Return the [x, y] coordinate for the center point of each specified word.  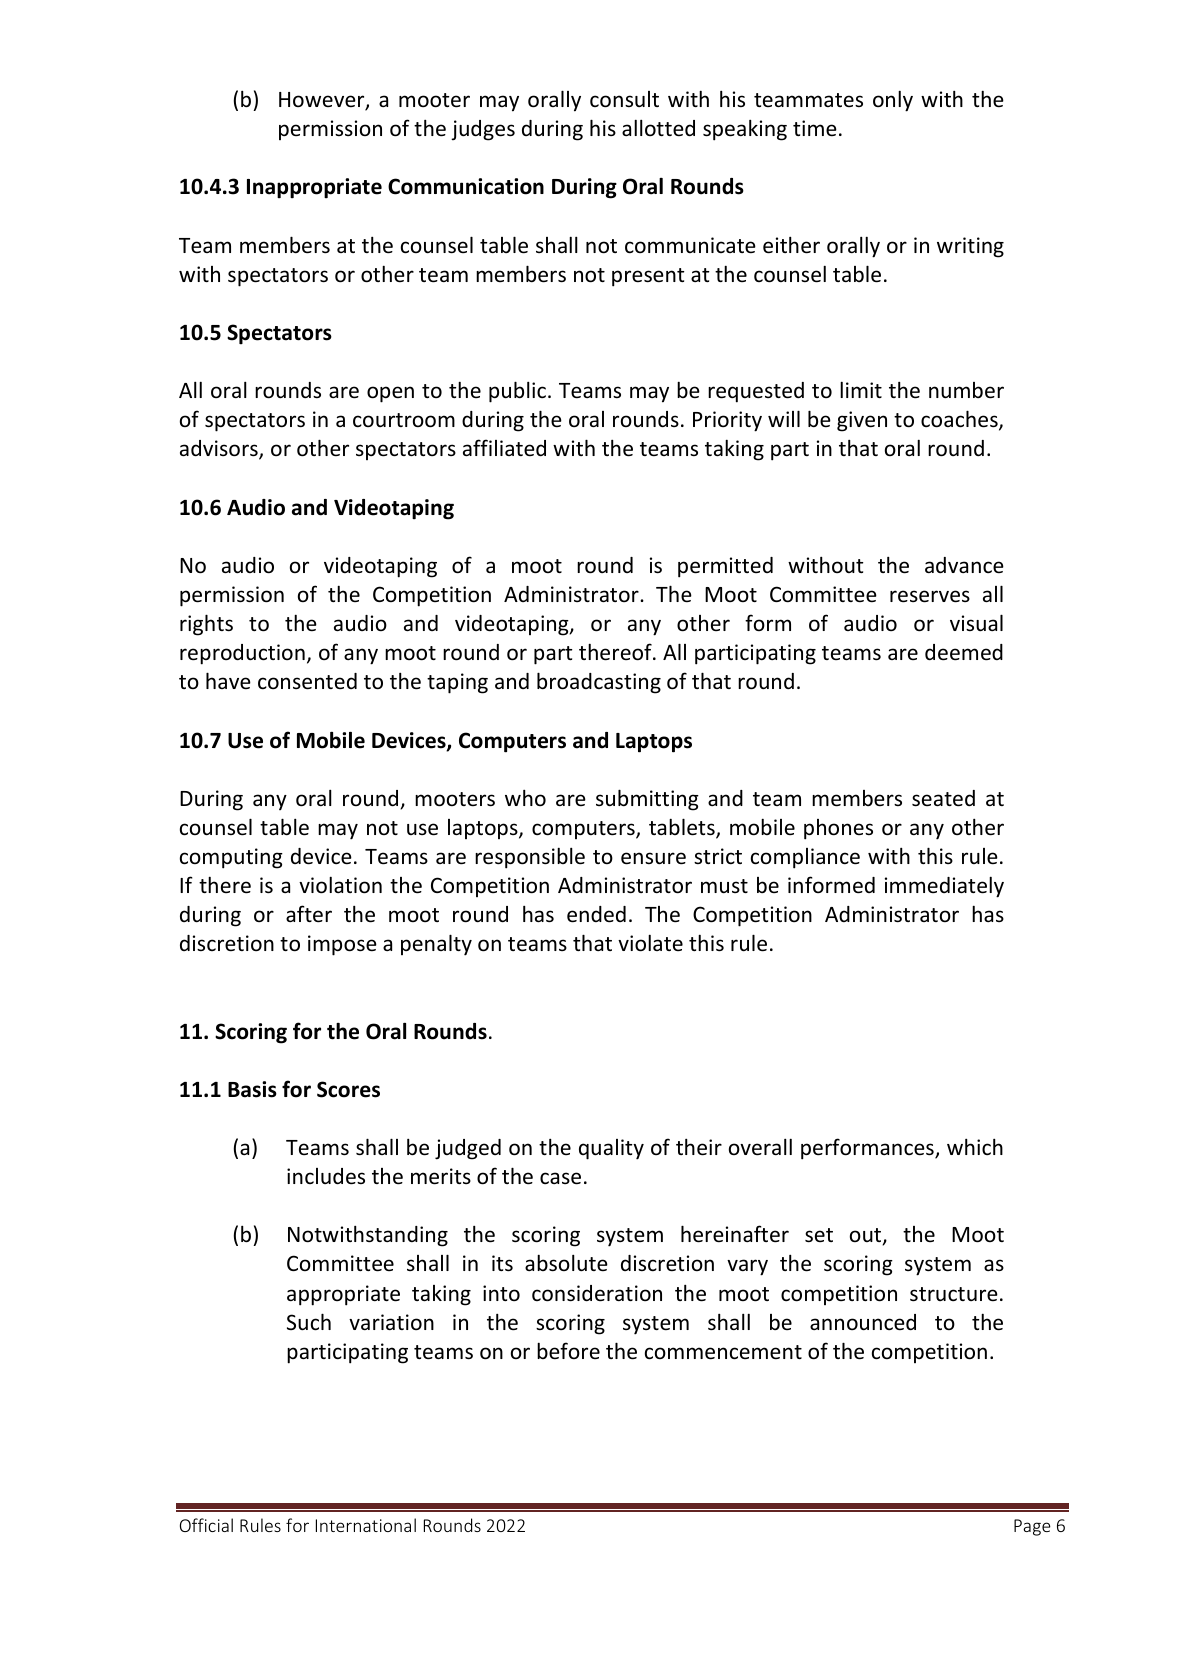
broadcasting [599, 683]
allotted [658, 128]
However [323, 101]
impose [342, 945]
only [893, 101]
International [366, 1525]
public [517, 392]
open [390, 394]
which [975, 1147]
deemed [964, 652]
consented [307, 681]
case [560, 1178]
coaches [960, 420]
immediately [944, 887]
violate [650, 943]
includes [326, 1176]
